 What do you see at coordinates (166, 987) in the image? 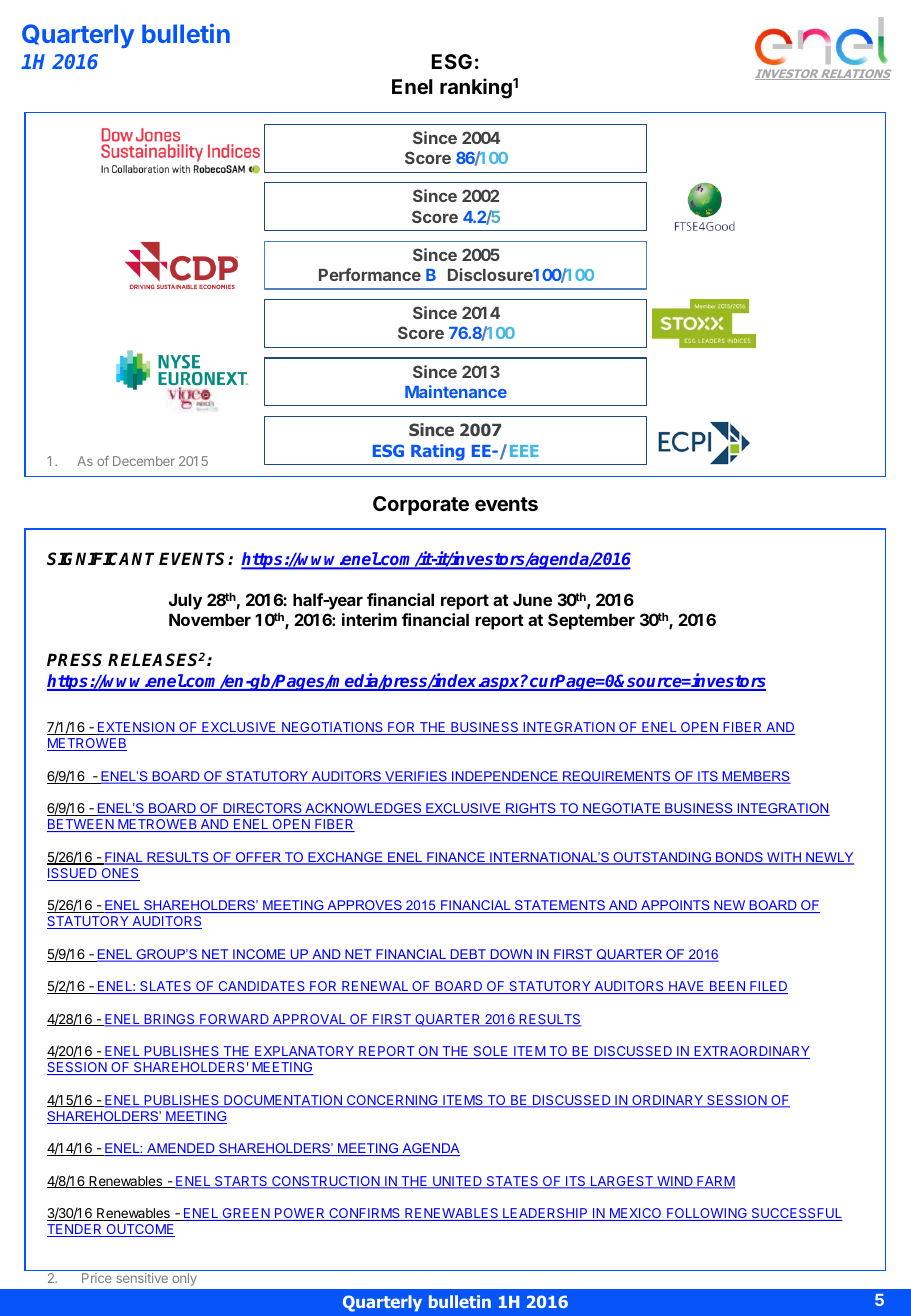
I see `SLATES` at bounding box center [166, 987].
